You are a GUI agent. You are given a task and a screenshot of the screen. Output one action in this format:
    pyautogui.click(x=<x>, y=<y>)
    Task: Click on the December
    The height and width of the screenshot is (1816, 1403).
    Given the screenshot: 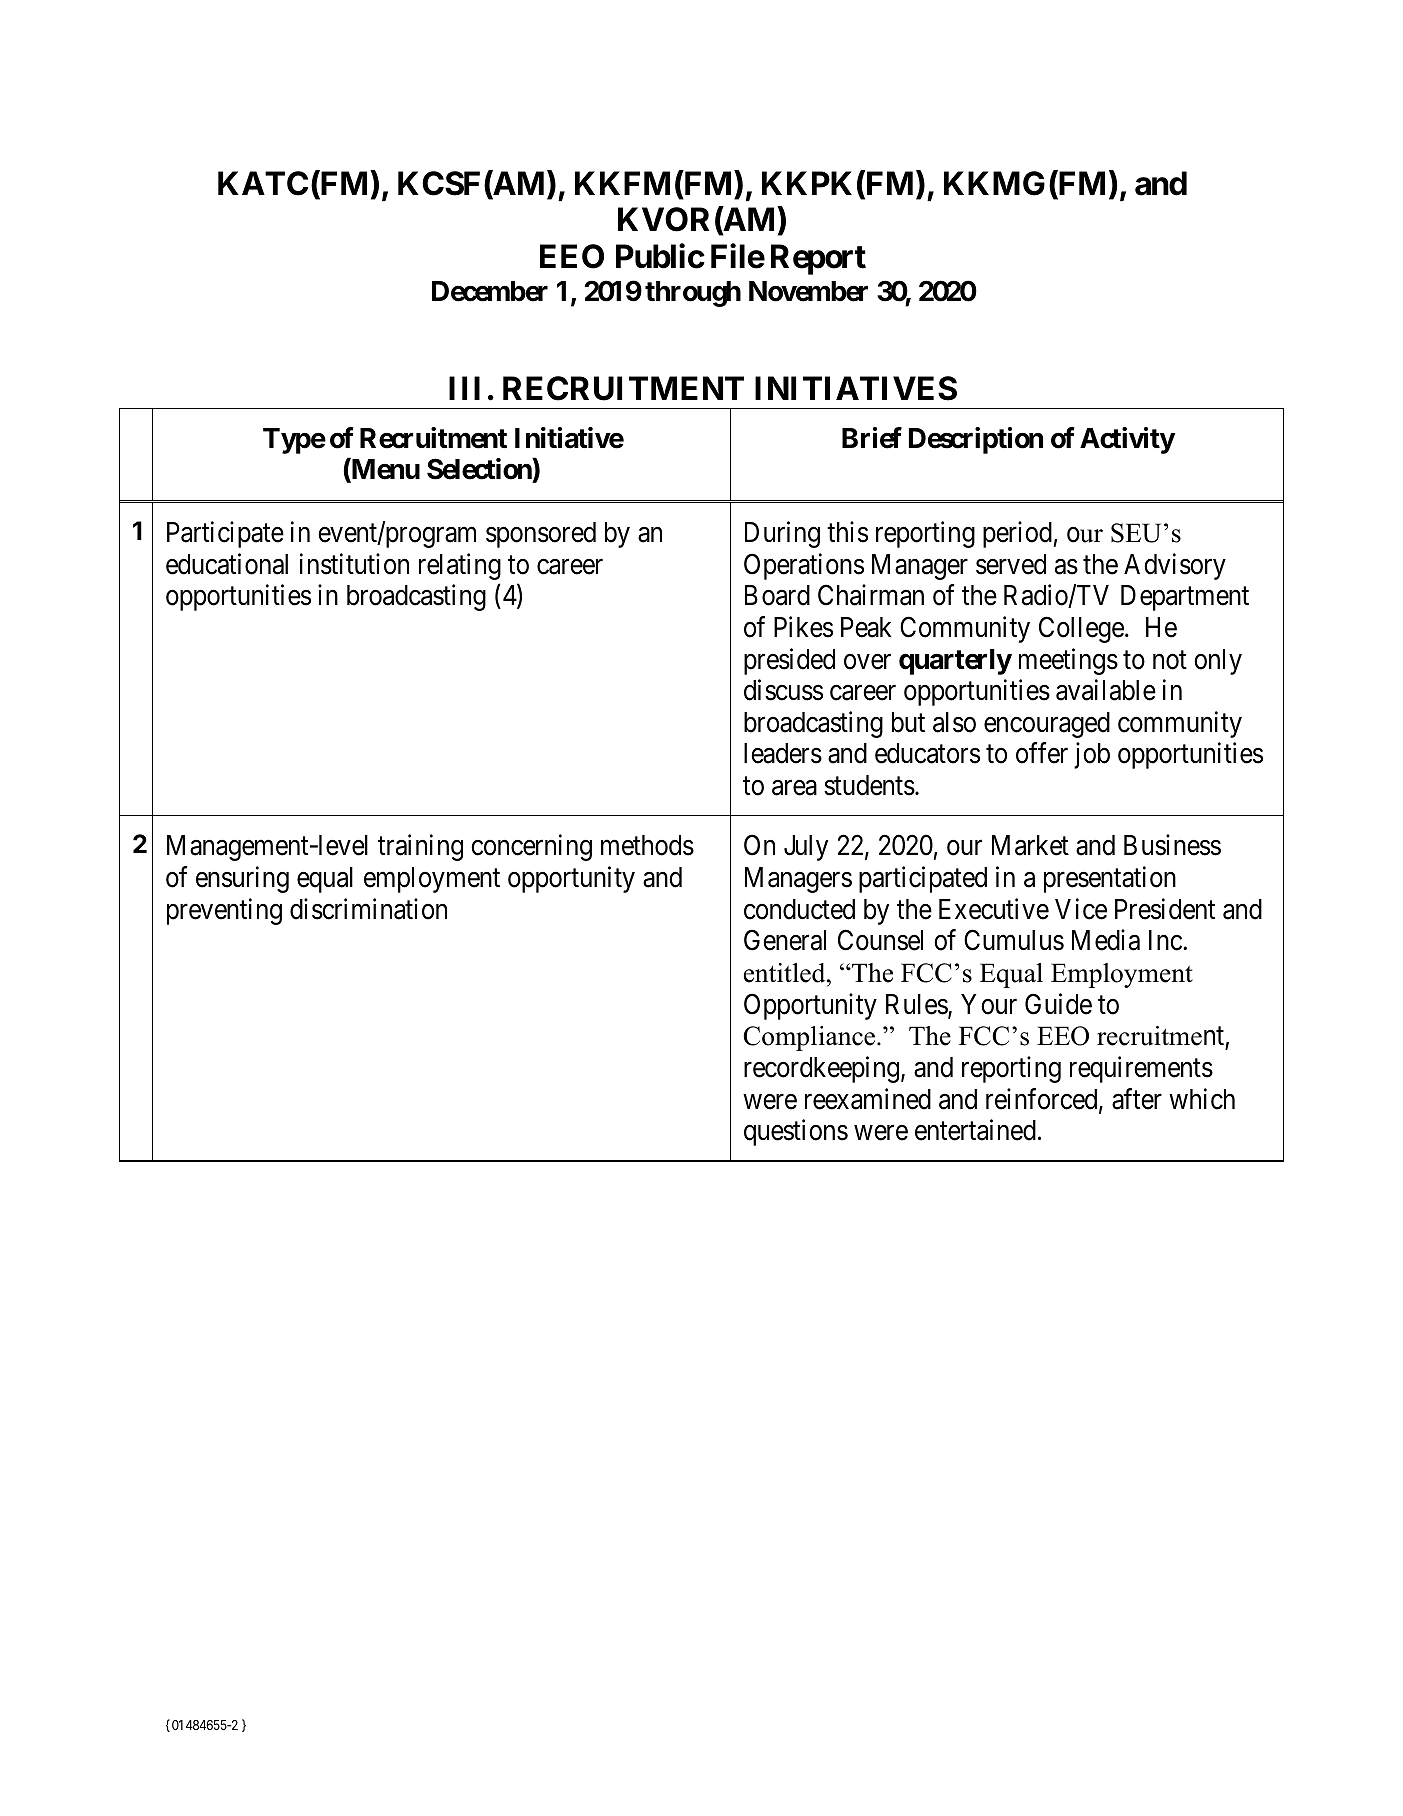 What is the action you would take?
    pyautogui.click(x=490, y=291)
